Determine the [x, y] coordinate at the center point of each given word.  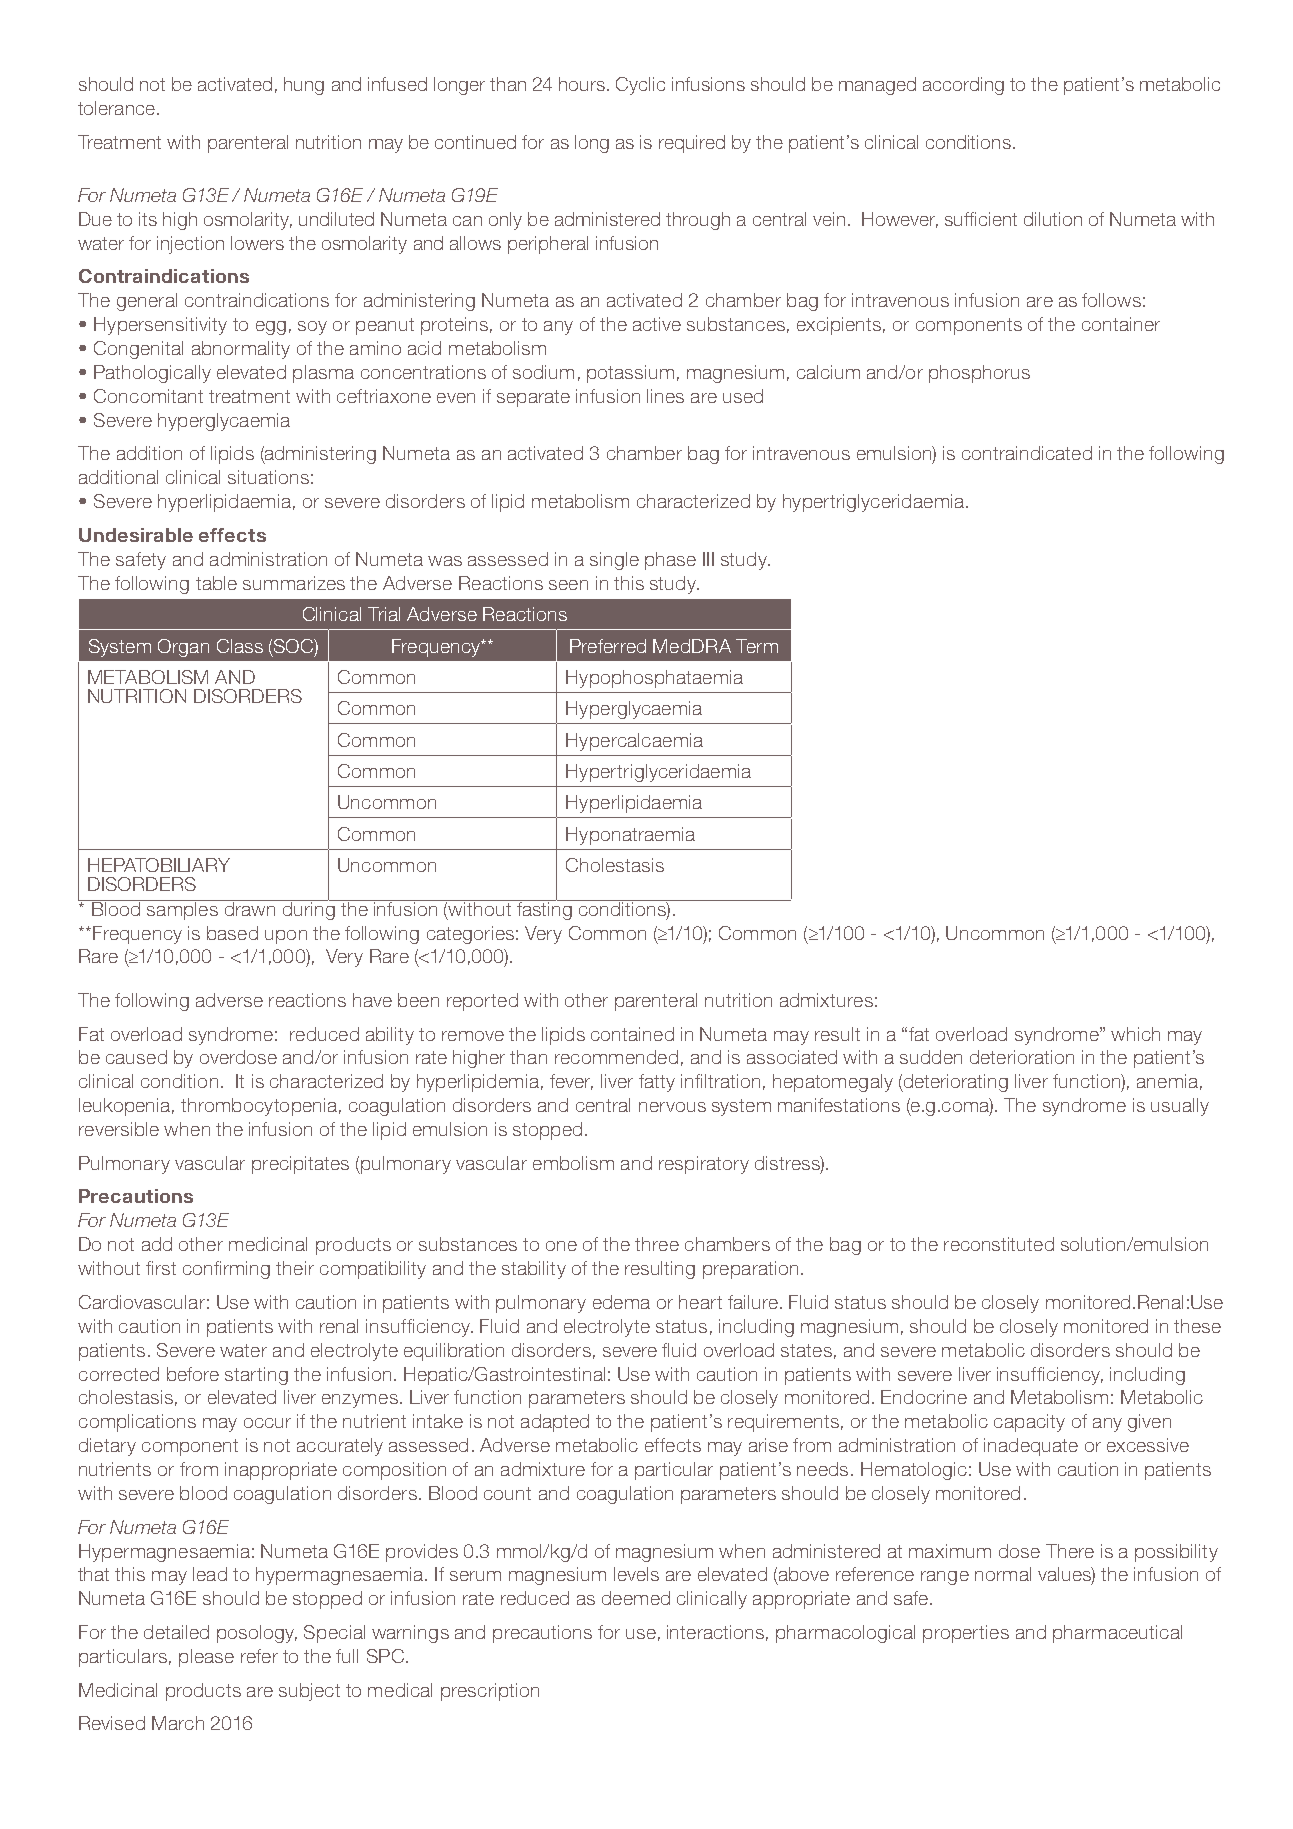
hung [304, 86]
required [692, 144]
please [206, 1658]
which [1135, 1034]
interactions [715, 1632]
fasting [545, 909]
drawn [250, 908]
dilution [1053, 219]
